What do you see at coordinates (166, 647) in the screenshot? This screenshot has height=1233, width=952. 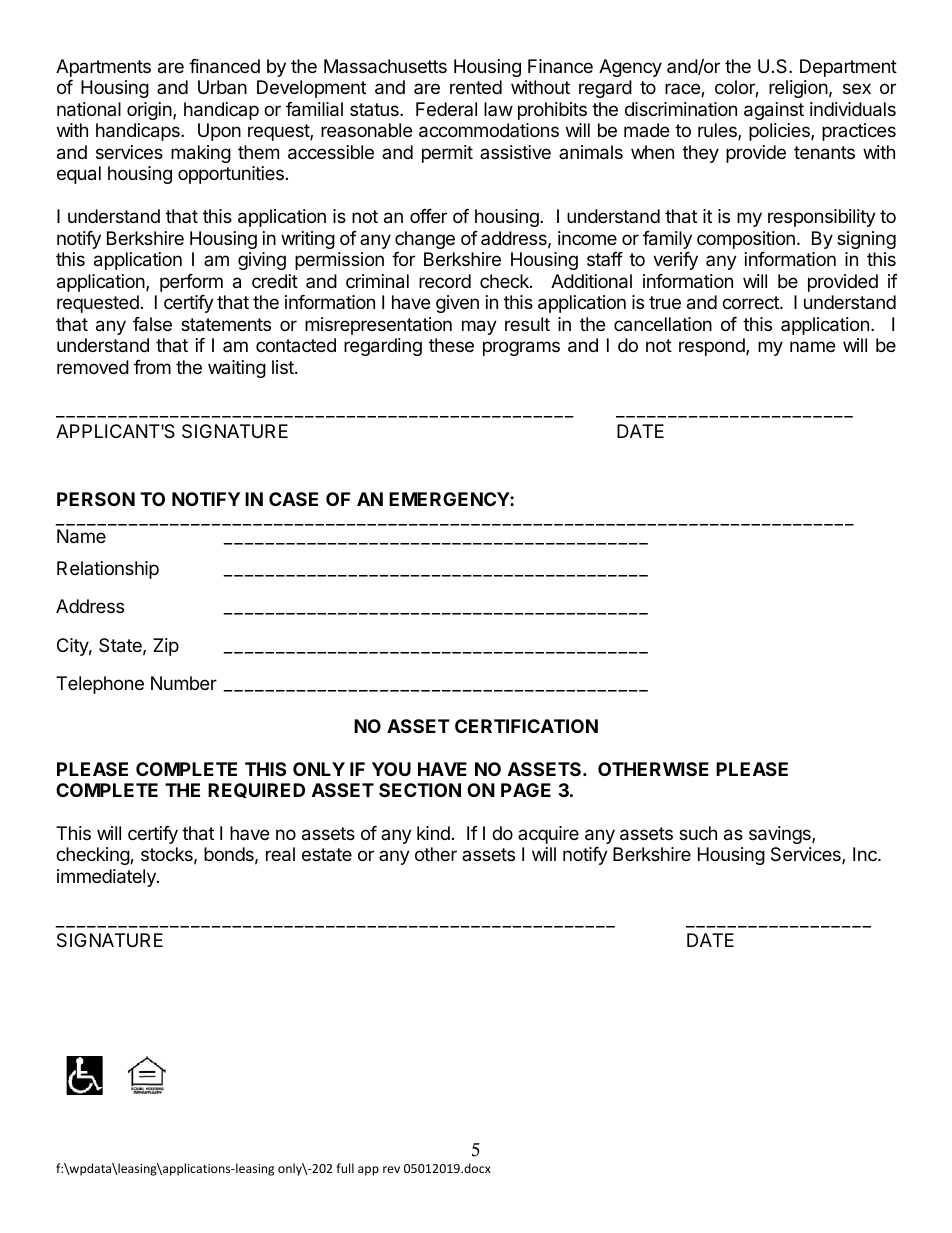 I see `Zip` at bounding box center [166, 647].
